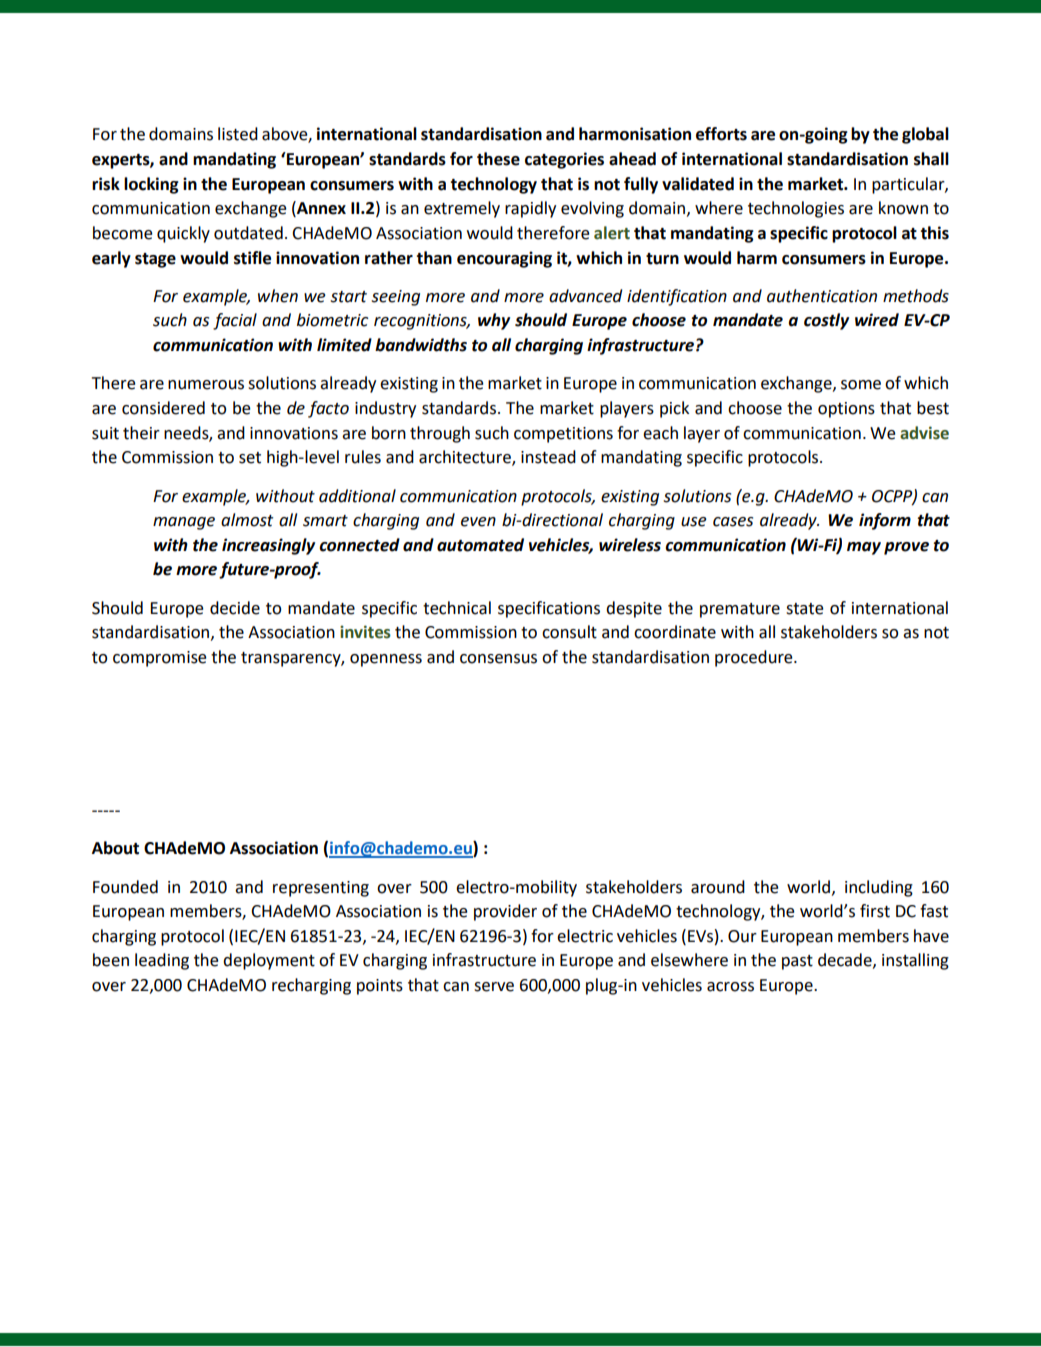 Image resolution: width=1041 pixels, height=1347 pixels. What do you see at coordinates (268, 546) in the page?
I see `increasingly` at bounding box center [268, 546].
